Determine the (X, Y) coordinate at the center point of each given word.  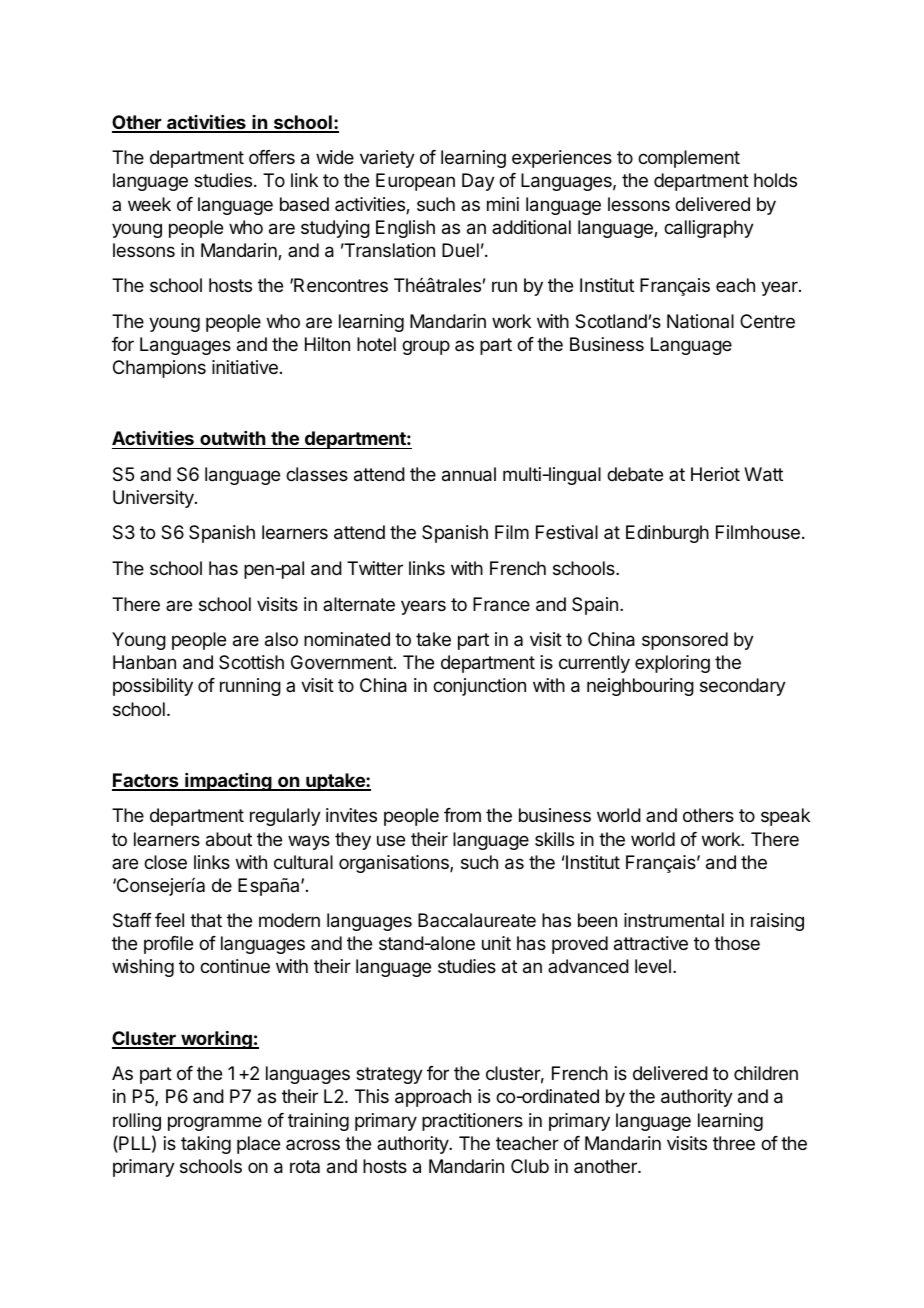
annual (469, 474)
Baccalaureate (477, 920)
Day (478, 182)
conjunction (479, 687)
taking (206, 1145)
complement (689, 159)
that (206, 920)
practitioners (472, 1122)
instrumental (674, 920)
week (149, 204)
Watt (763, 474)
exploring (672, 664)
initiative (245, 367)
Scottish (251, 662)
